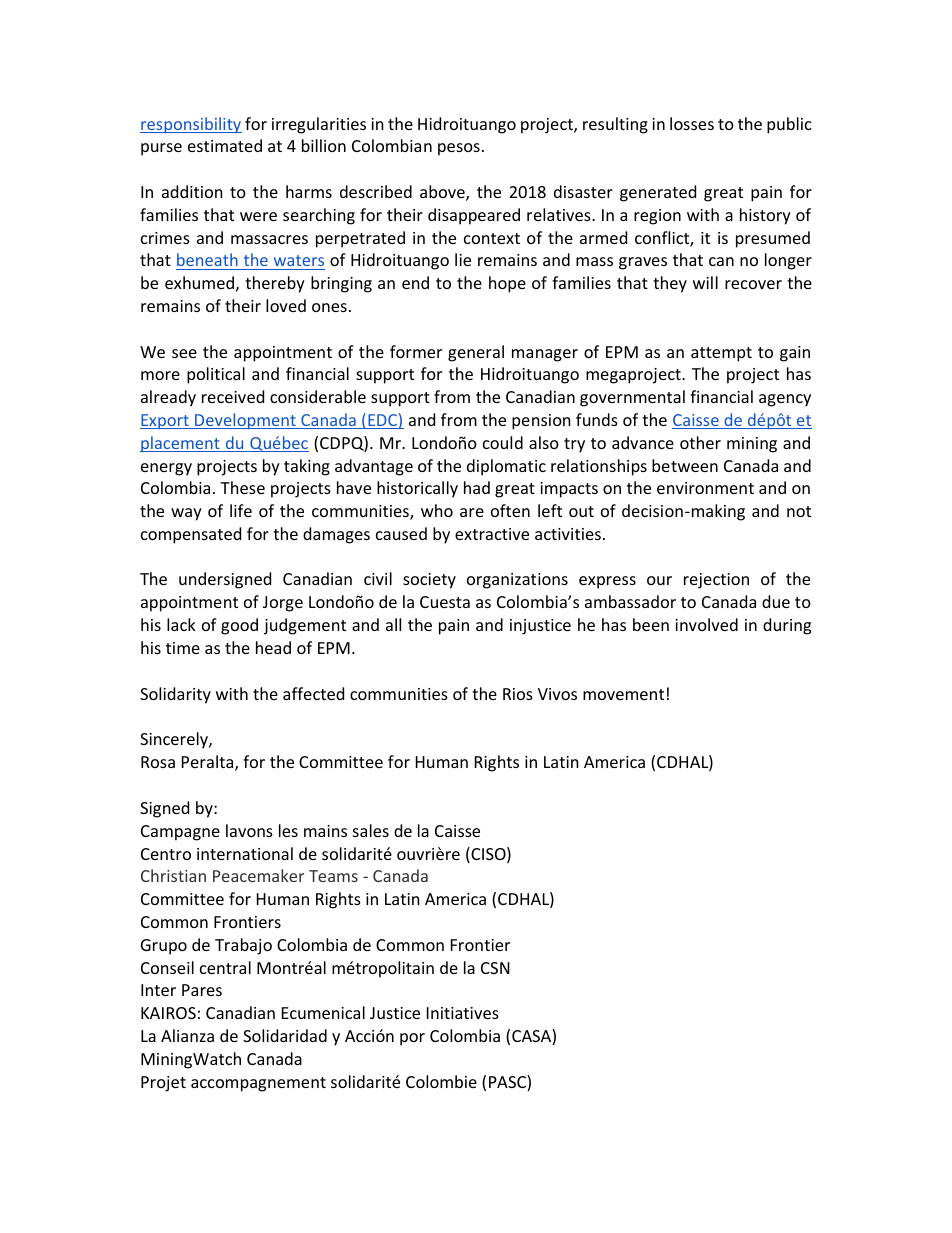  What do you see at coordinates (258, 875) in the image?
I see `Peacemaker` at bounding box center [258, 875].
